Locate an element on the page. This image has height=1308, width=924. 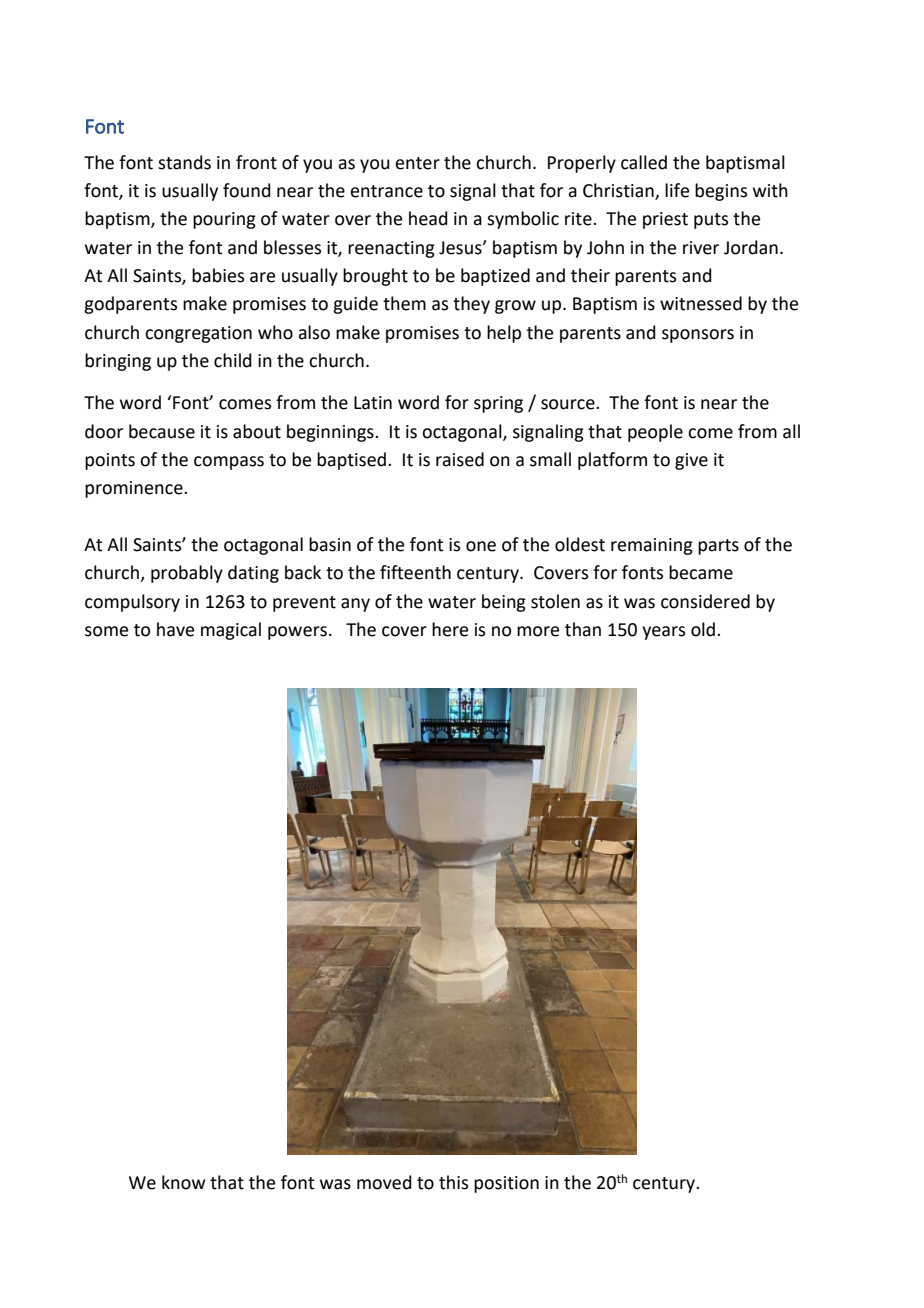
years is located at coordinates (663, 633).
